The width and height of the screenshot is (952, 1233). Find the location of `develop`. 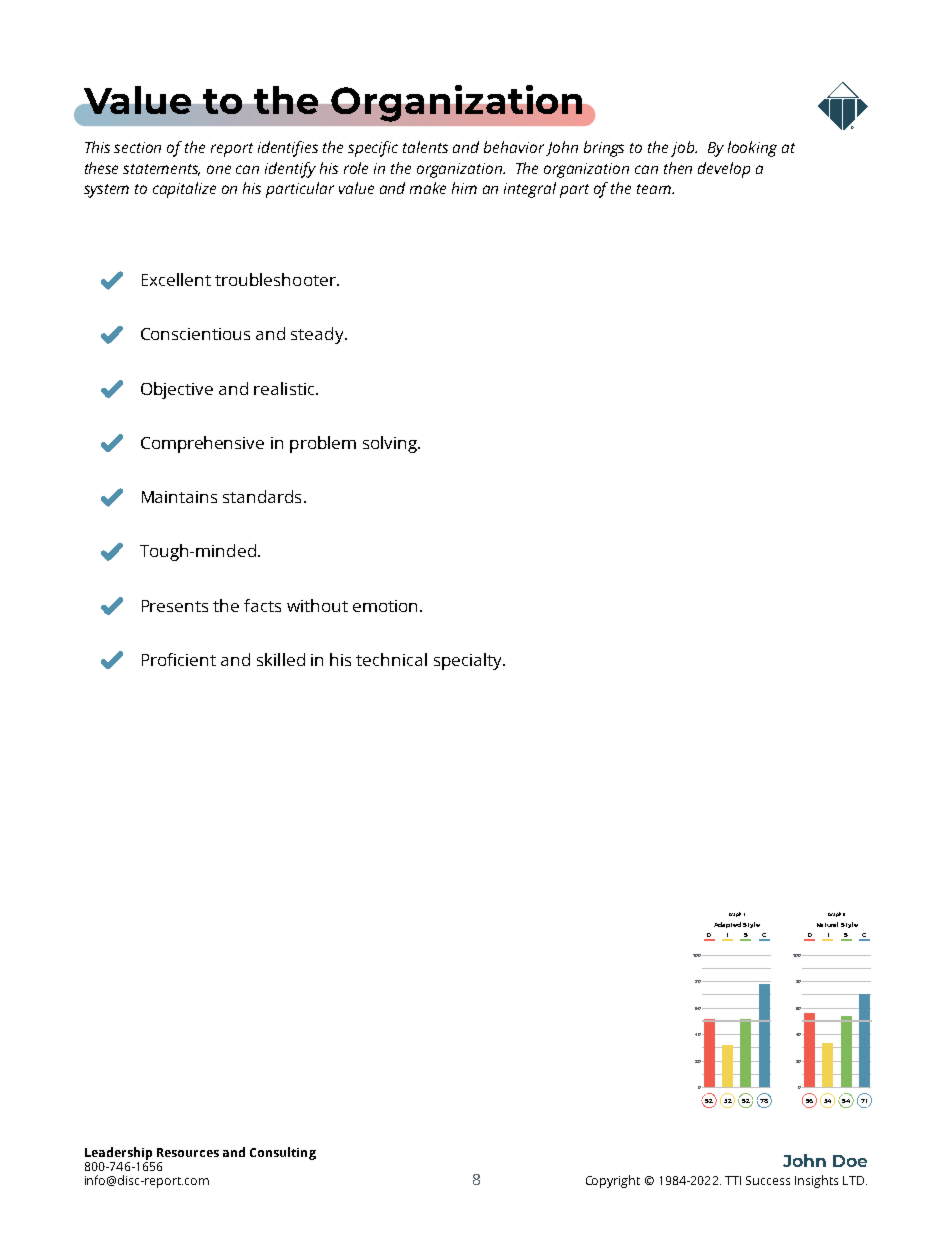

develop is located at coordinates (724, 170).
